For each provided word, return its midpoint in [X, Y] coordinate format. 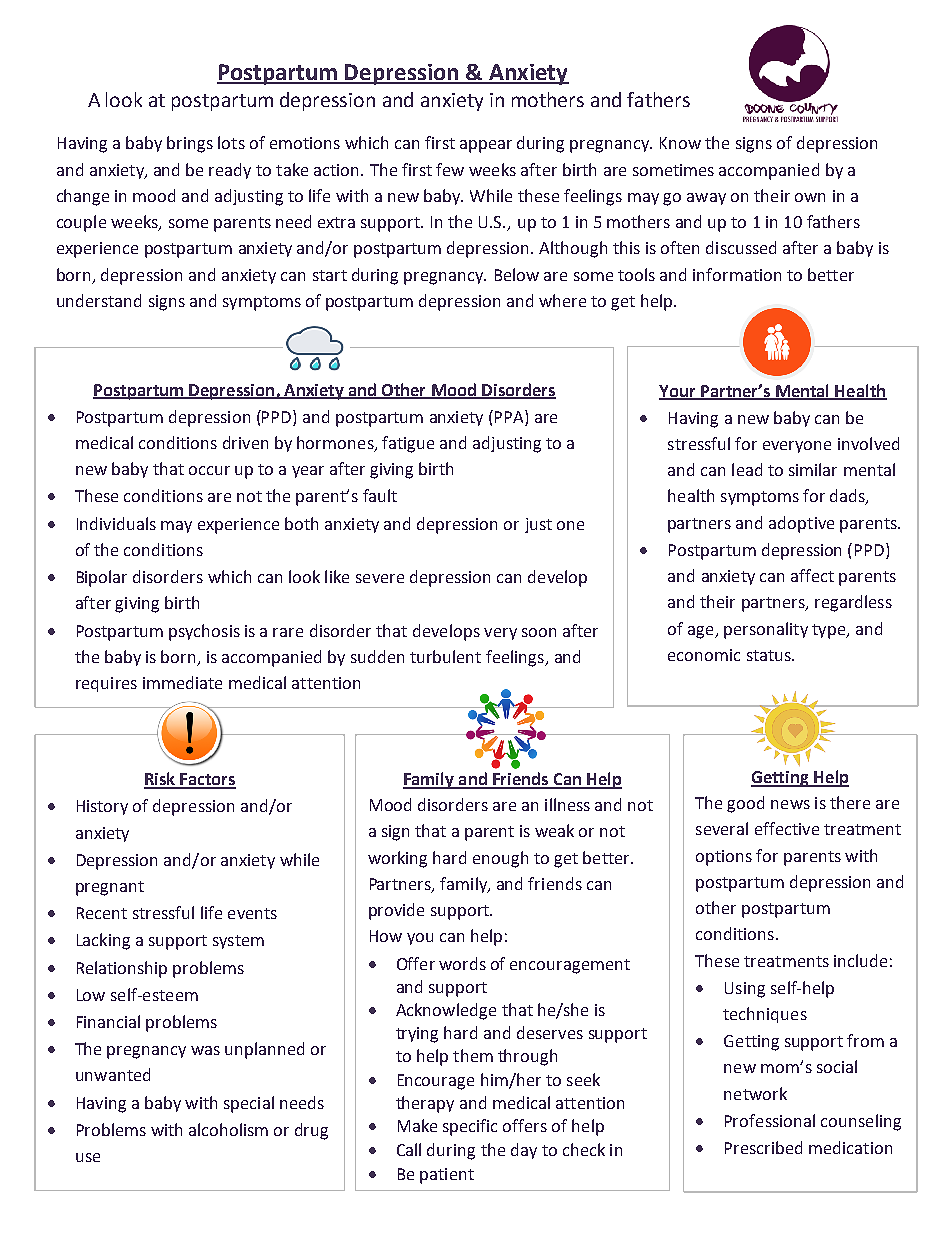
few [450, 169]
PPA [510, 416]
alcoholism [228, 1129]
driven [245, 442]
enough [500, 859]
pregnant [110, 888]
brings [190, 144]
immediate [182, 682]
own [810, 197]
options [724, 858]
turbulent [445, 656]
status [770, 655]
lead [747, 469]
